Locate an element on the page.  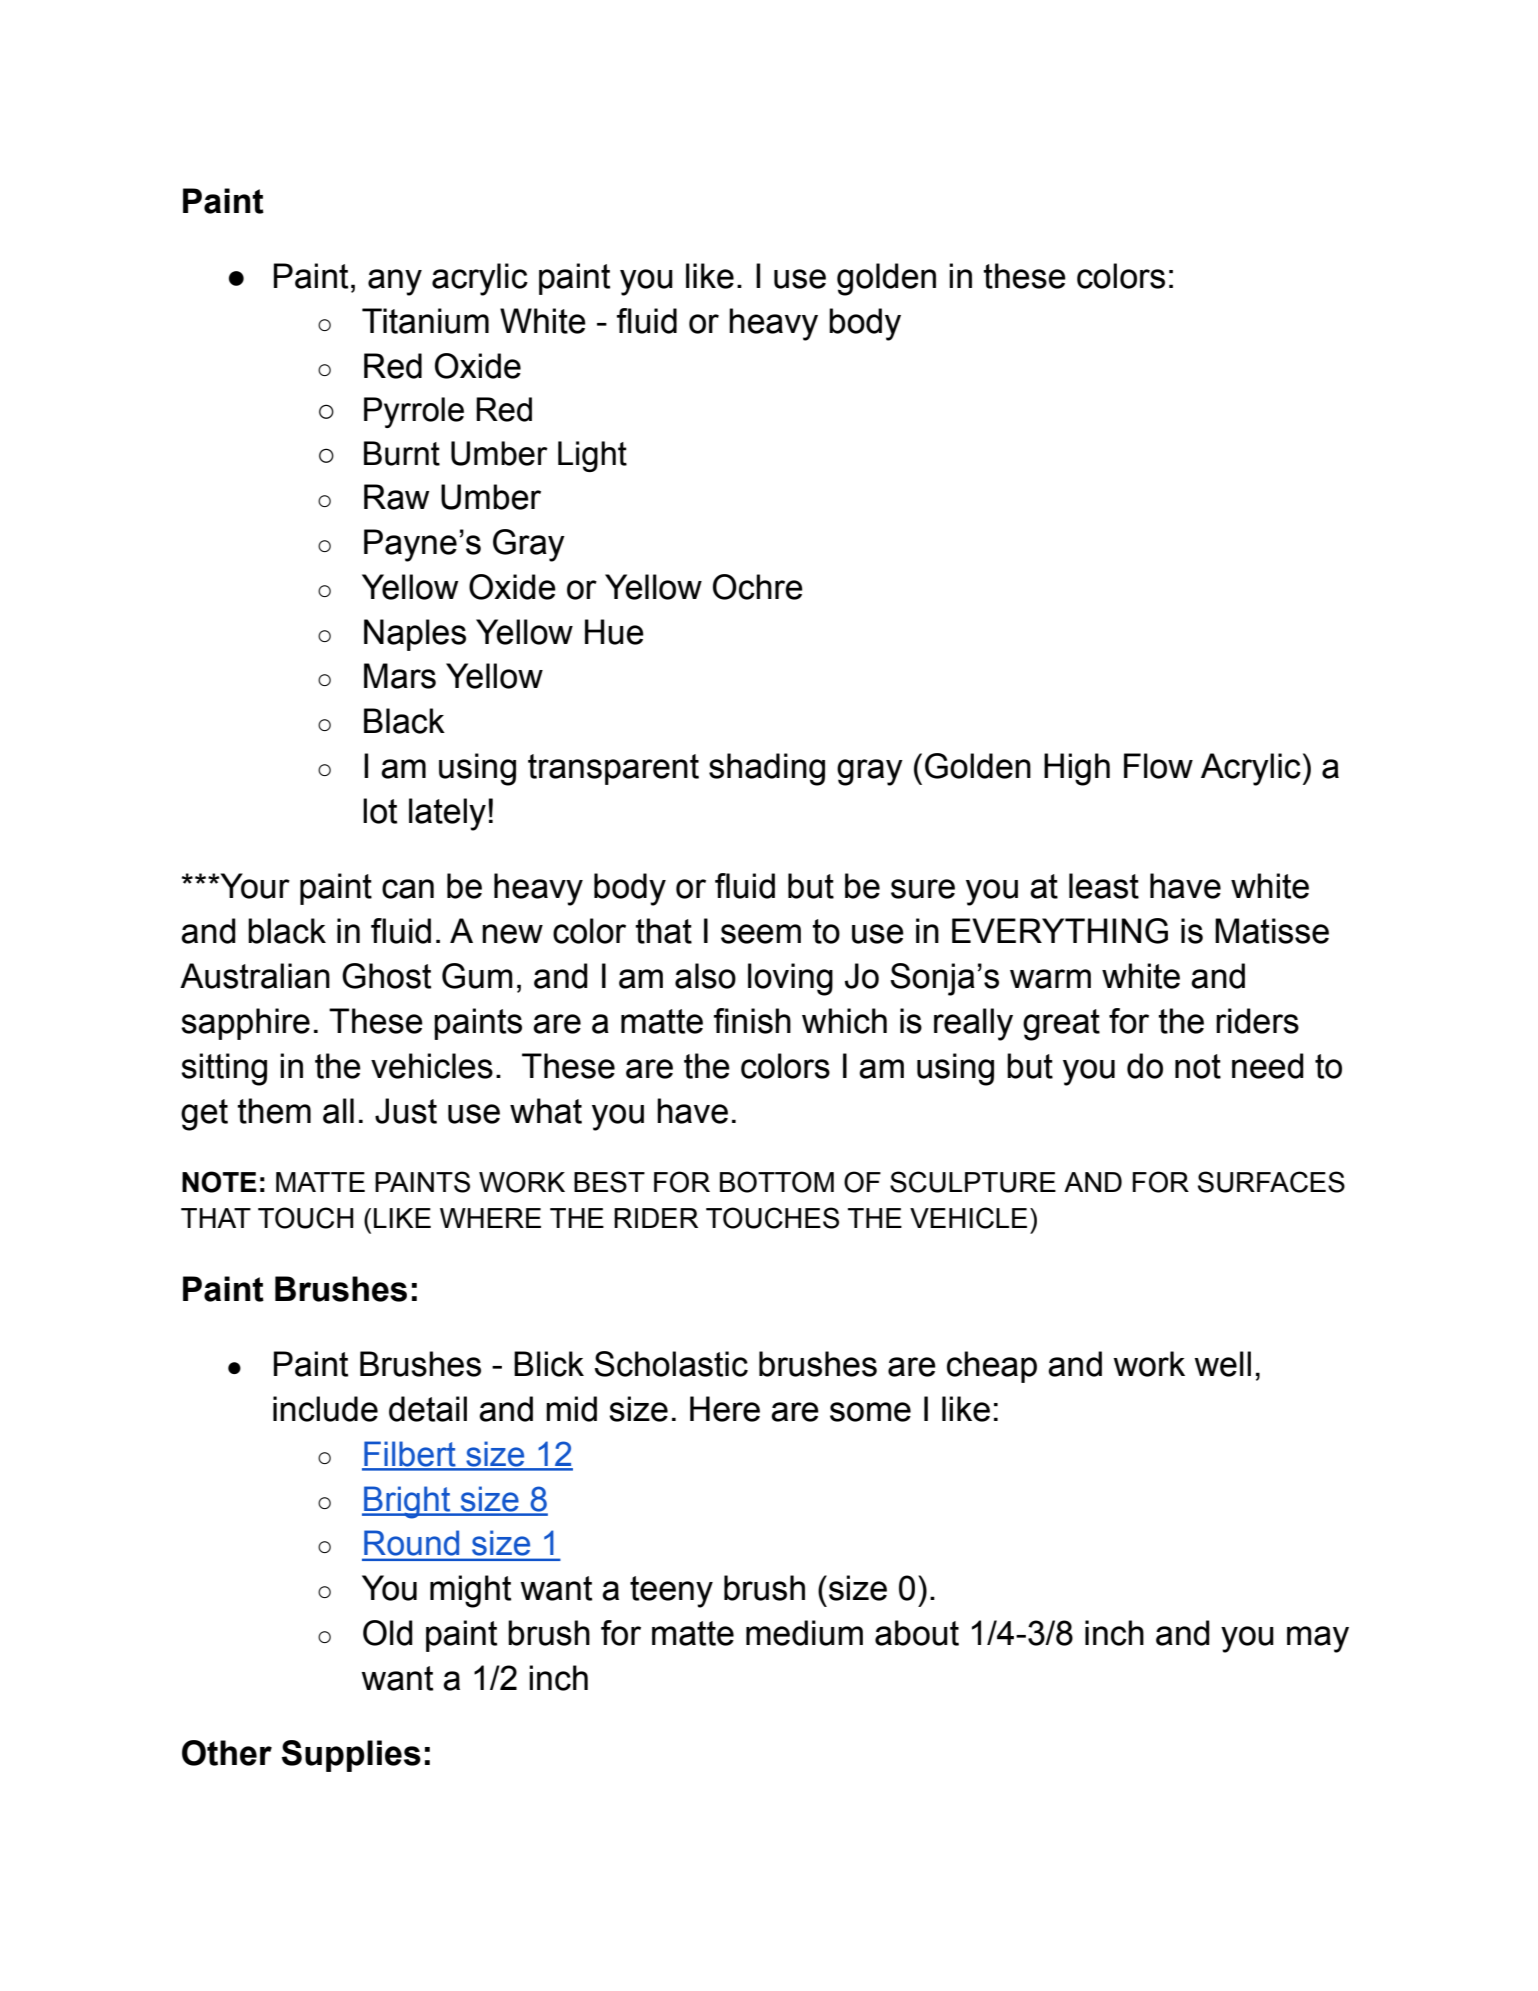
Ochre is located at coordinates (758, 587).
